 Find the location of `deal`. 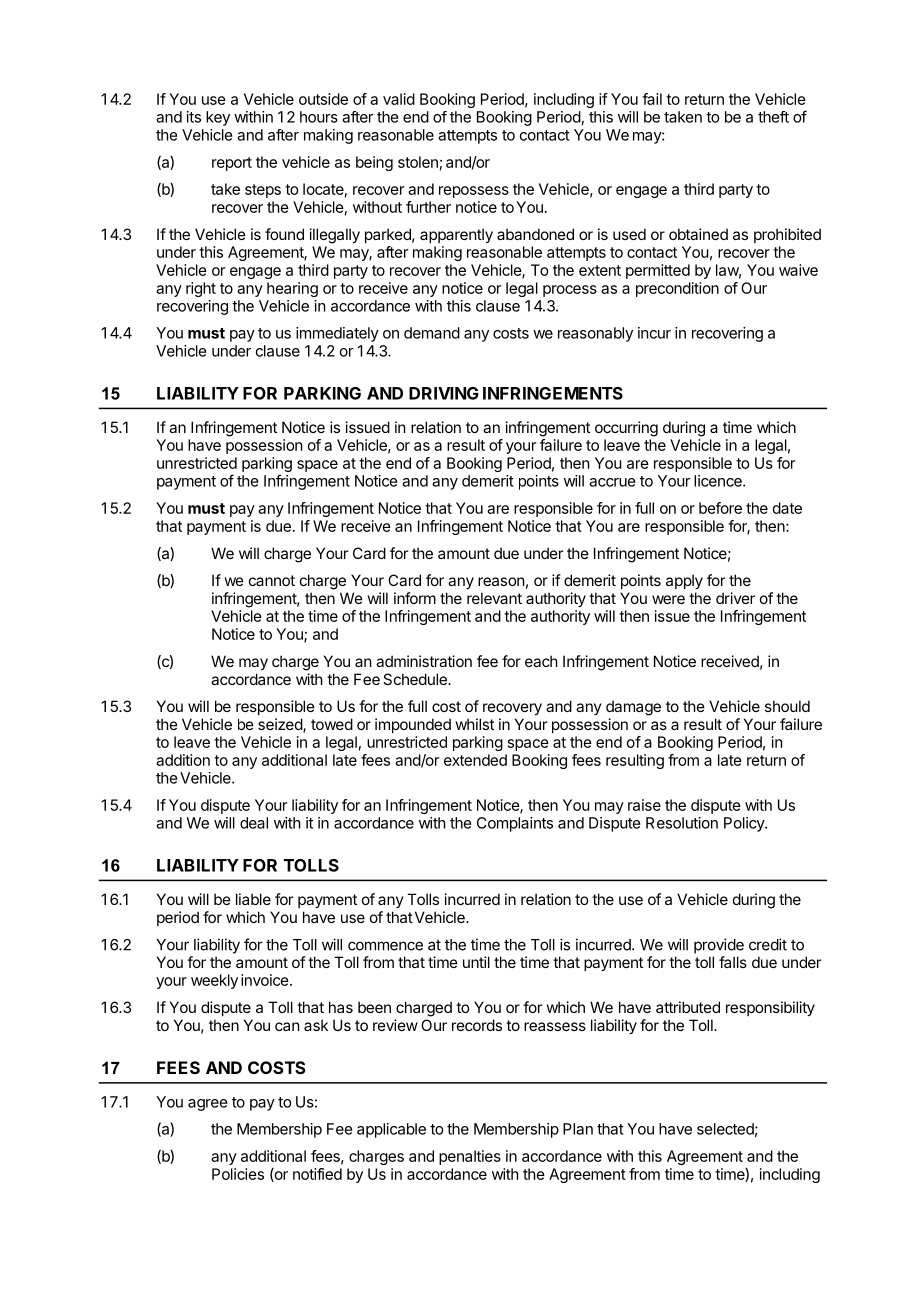

deal is located at coordinates (254, 823).
